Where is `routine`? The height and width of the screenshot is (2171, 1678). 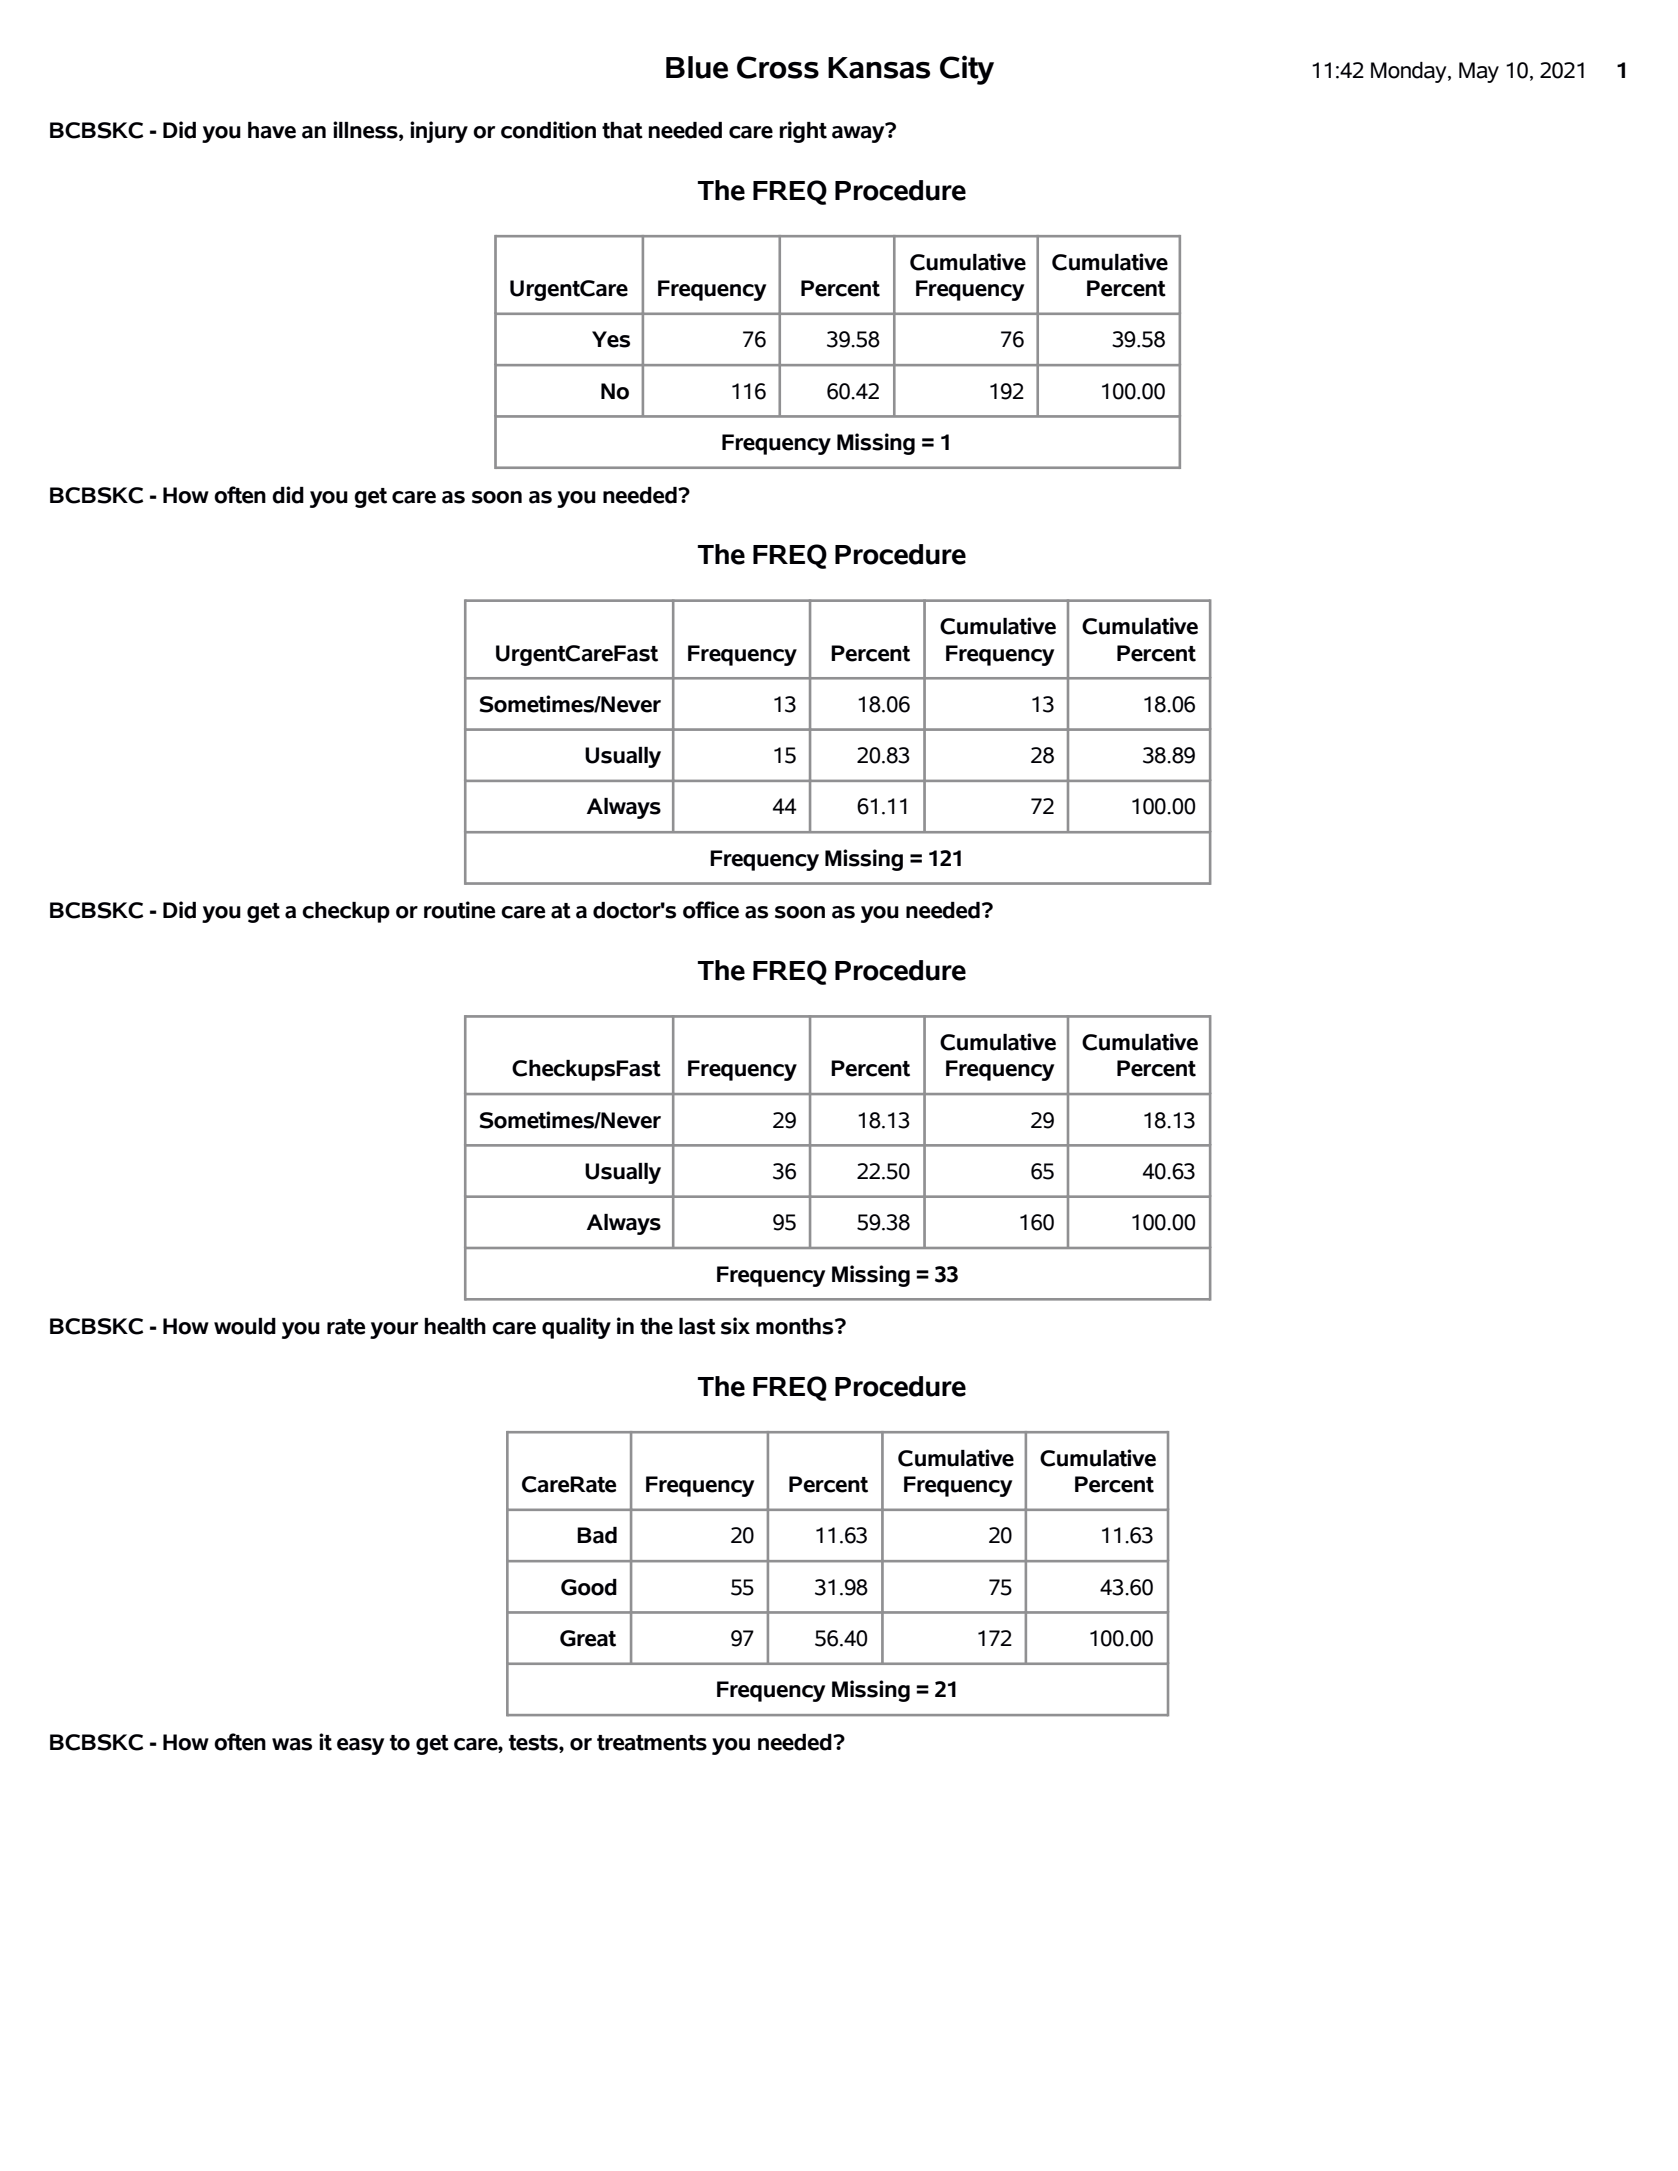 routine is located at coordinates (459, 910).
